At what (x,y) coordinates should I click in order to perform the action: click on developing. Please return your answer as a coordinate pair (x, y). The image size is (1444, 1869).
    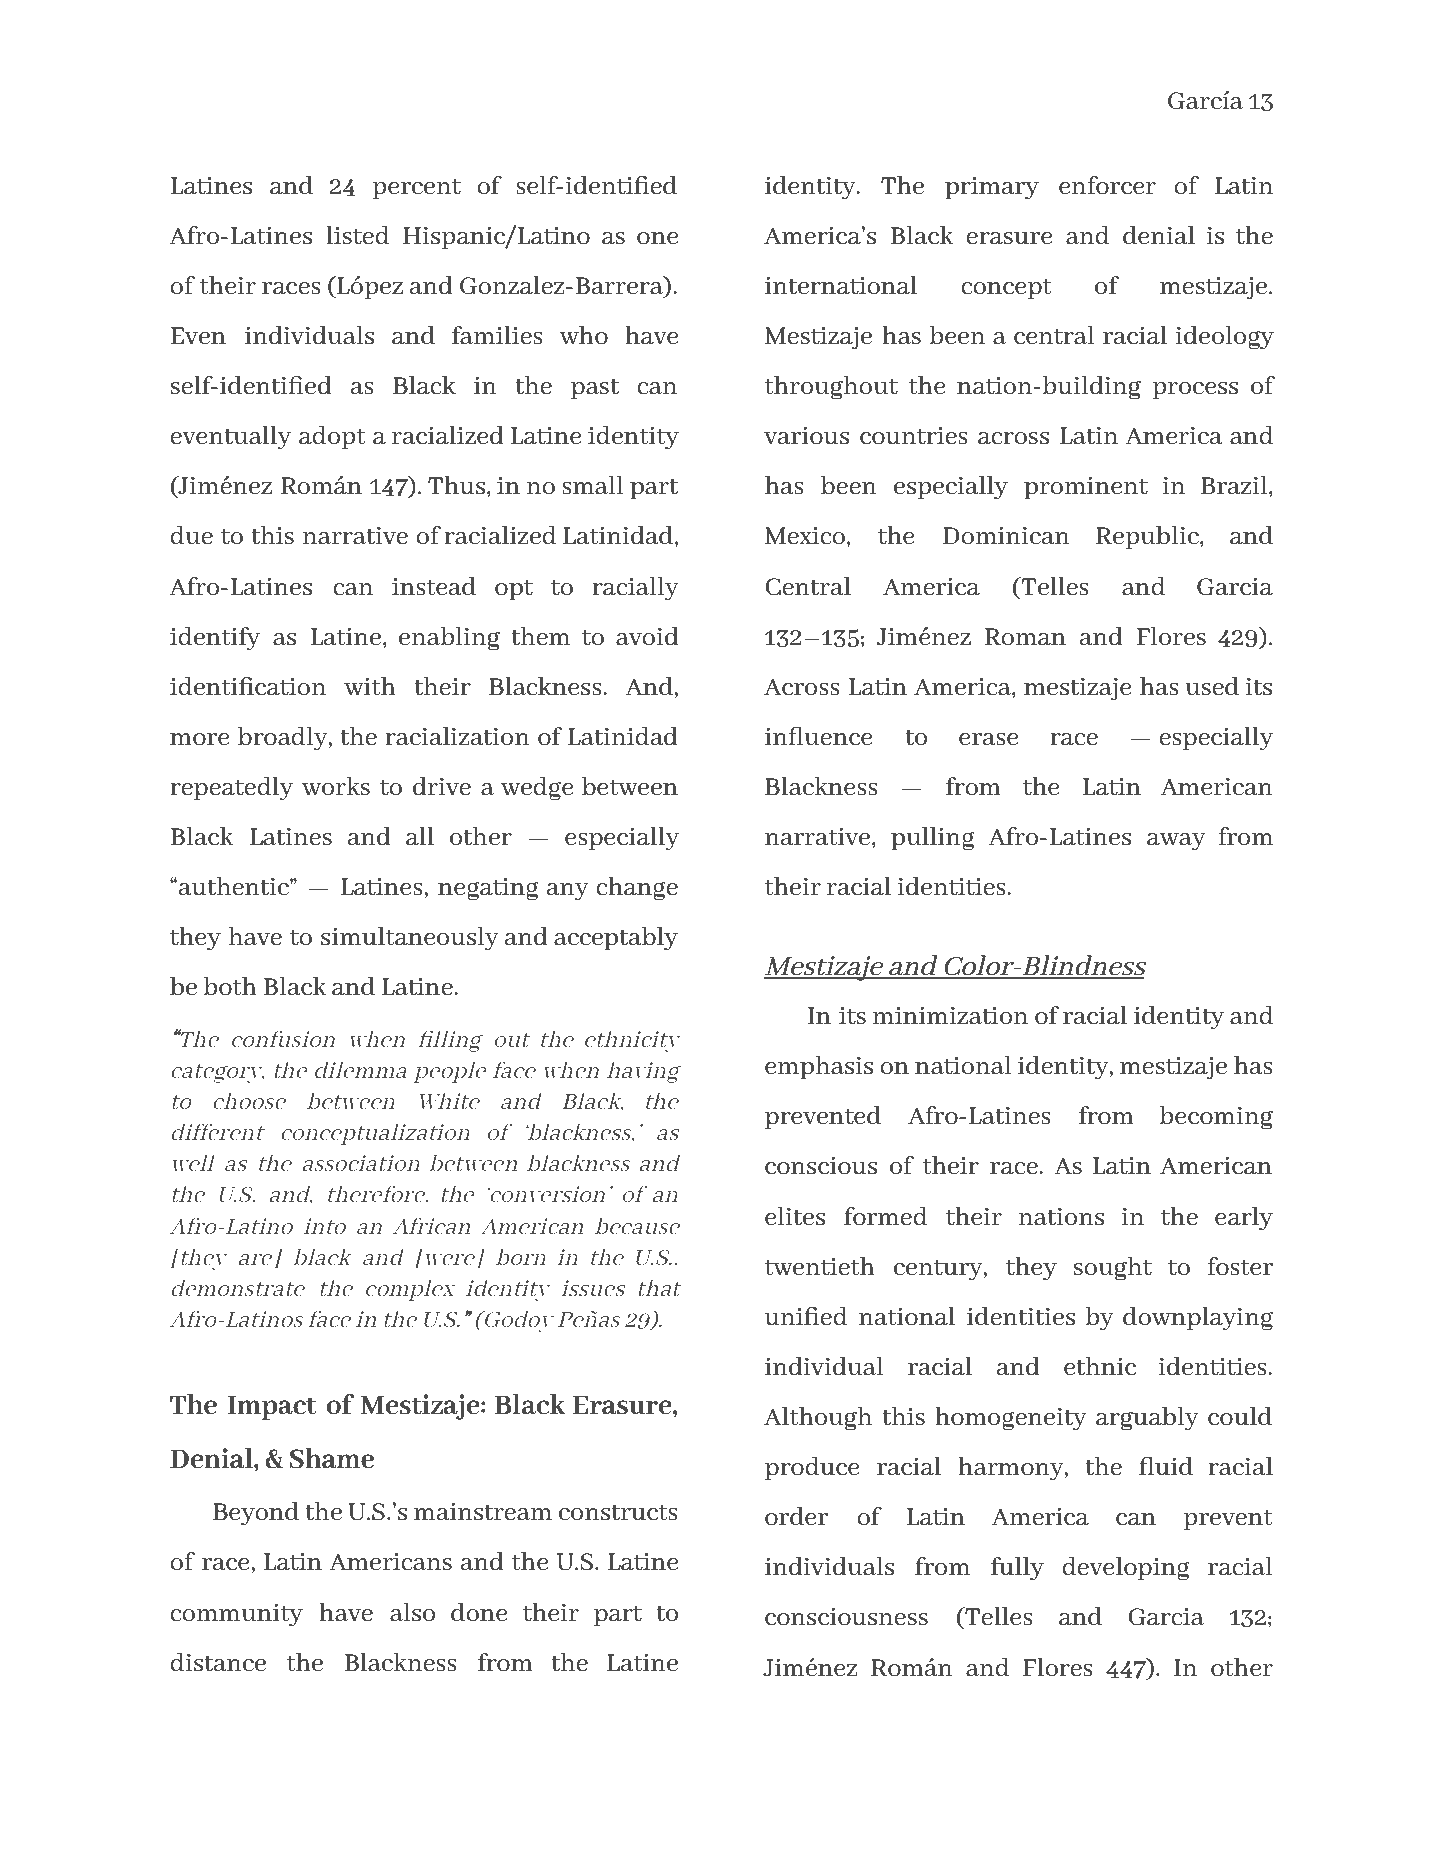
    Looking at the image, I should click on (1126, 1569).
